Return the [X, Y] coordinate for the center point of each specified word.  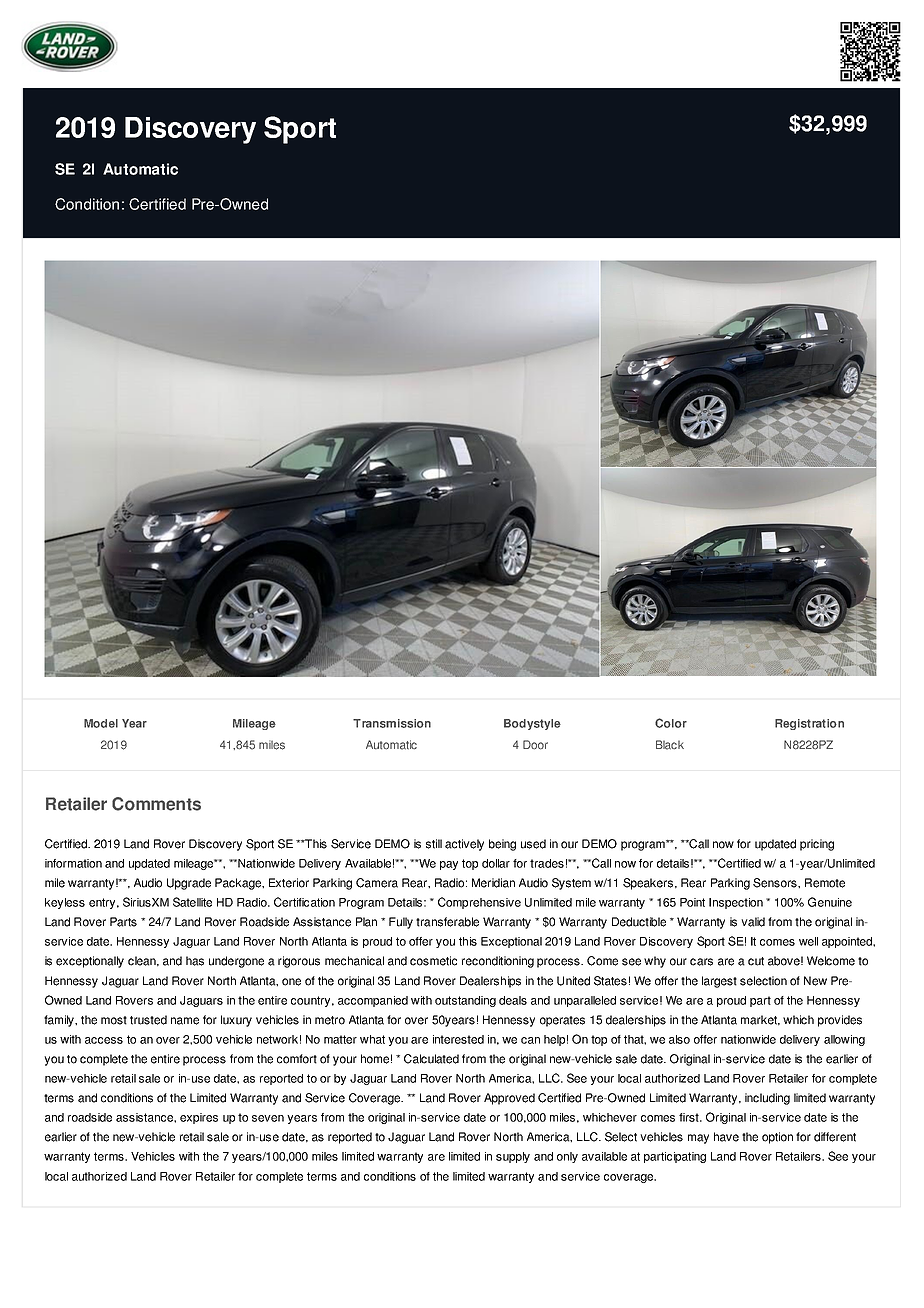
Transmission [392, 723]
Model [101, 723]
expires [199, 1118]
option [777, 1138]
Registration [809, 724]
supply [513, 1157]
